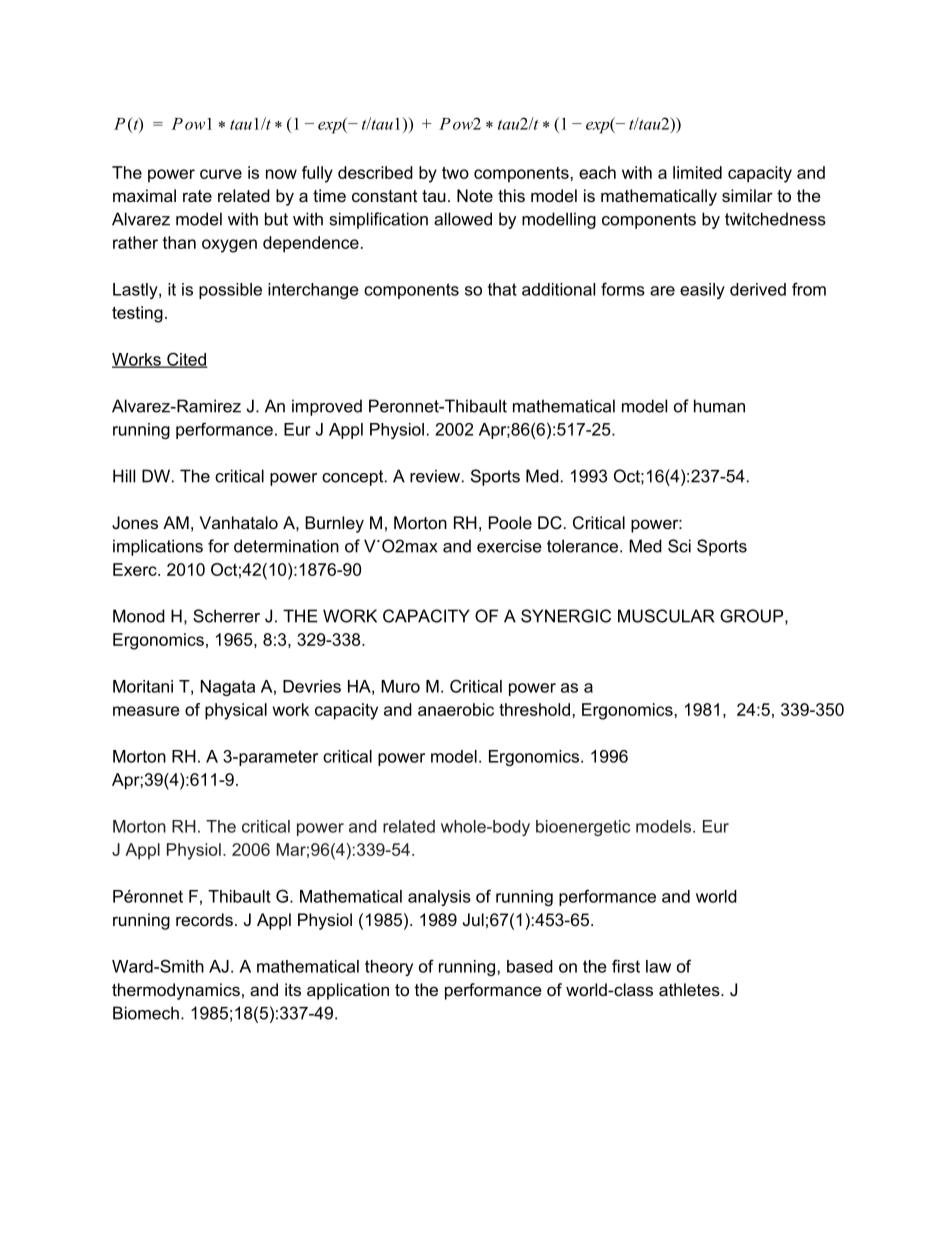  What do you see at coordinates (679, 546) in the screenshot?
I see `Sci` at bounding box center [679, 546].
